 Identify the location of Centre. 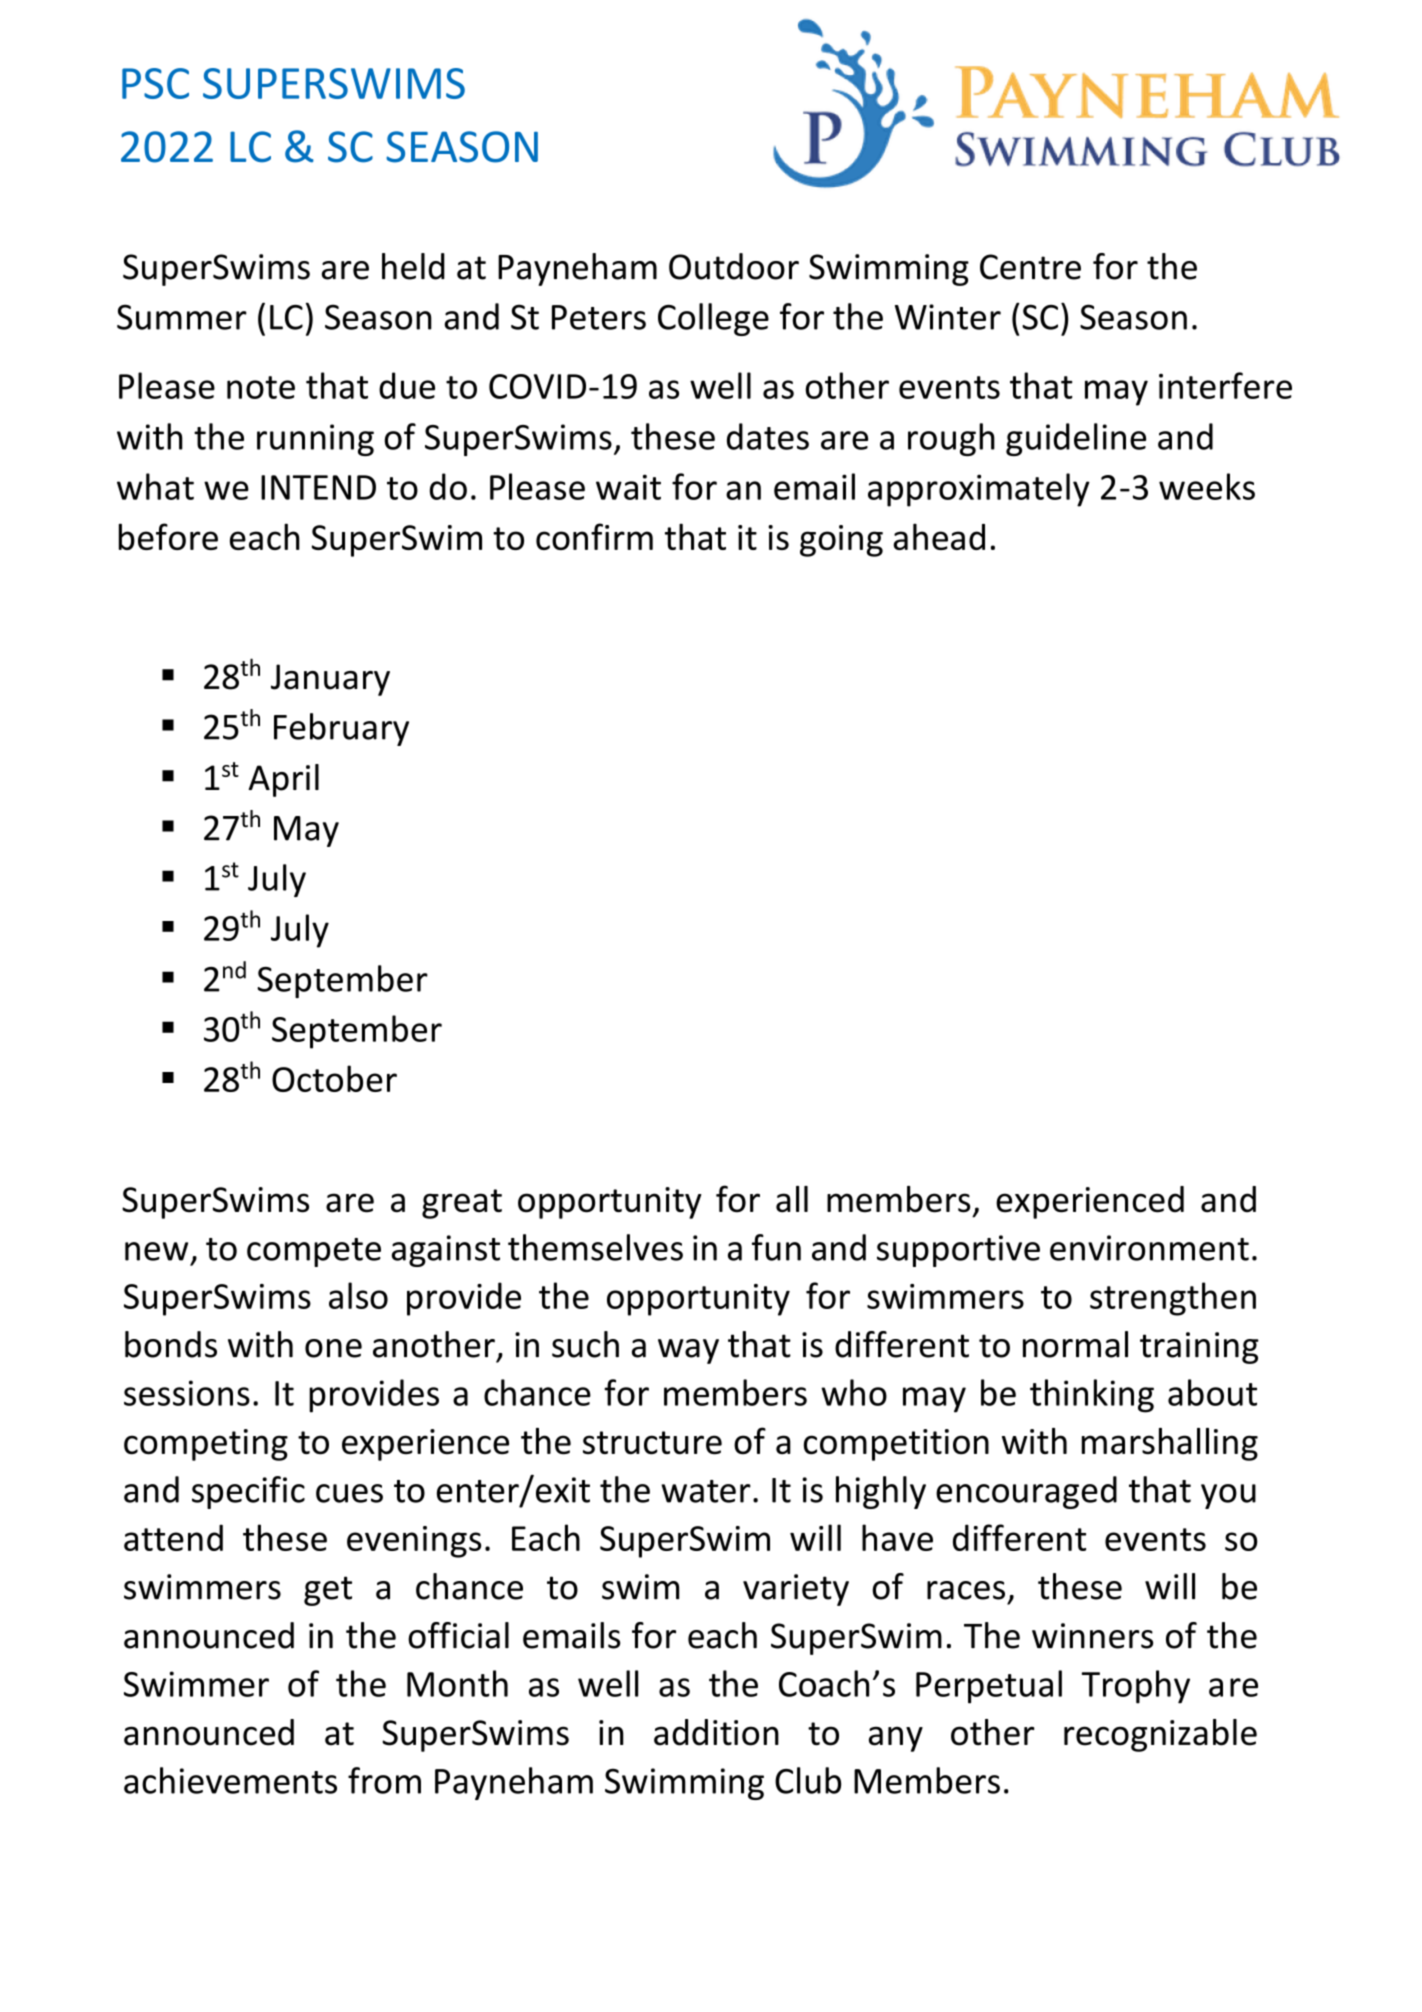
(1030, 267).
